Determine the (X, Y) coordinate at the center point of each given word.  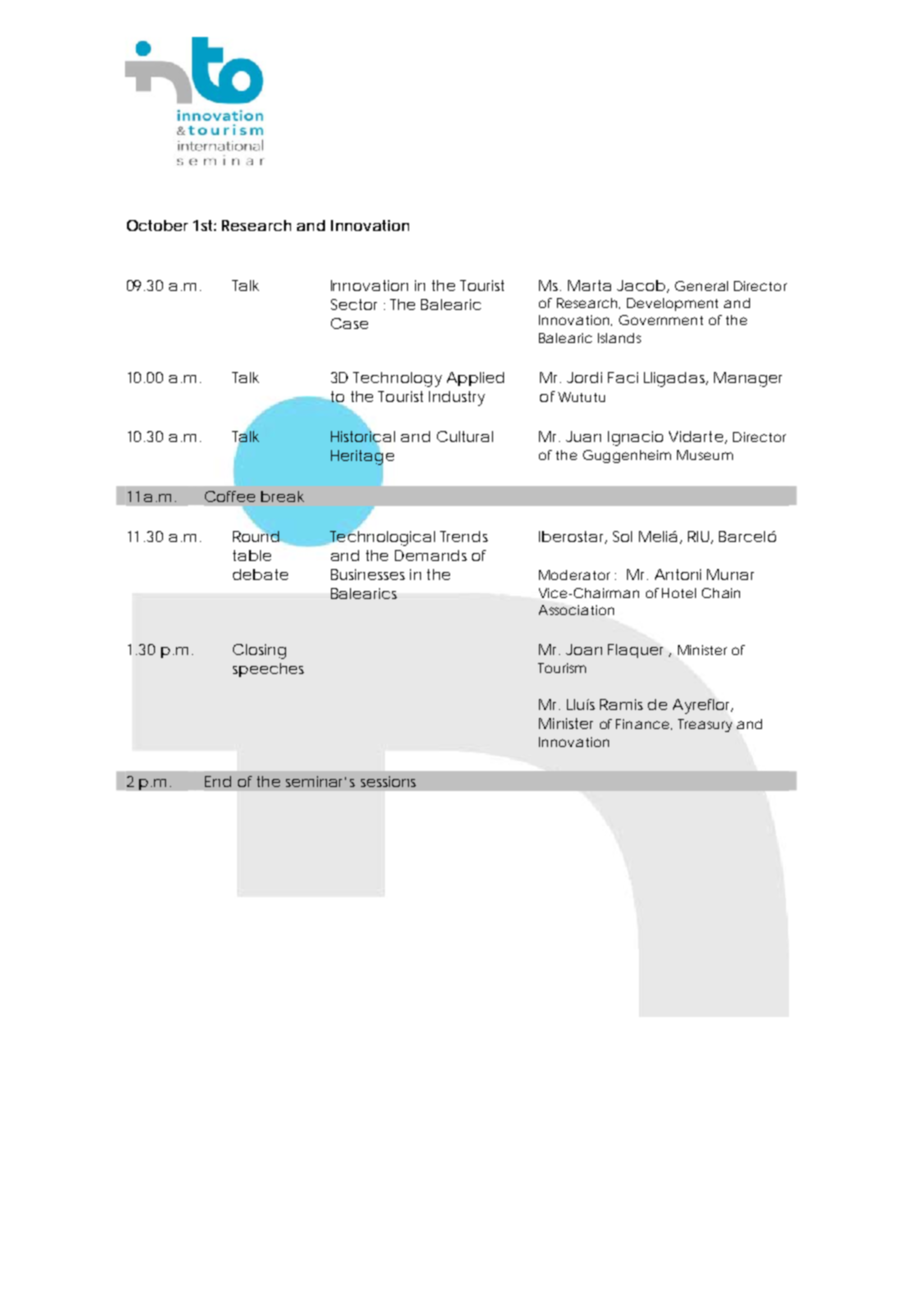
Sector (354, 304)
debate (260, 574)
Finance (642, 724)
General (701, 286)
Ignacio (635, 438)
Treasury (705, 725)
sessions (388, 781)
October (157, 225)
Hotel (679, 593)
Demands (431, 555)
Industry (457, 398)
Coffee (230, 496)
